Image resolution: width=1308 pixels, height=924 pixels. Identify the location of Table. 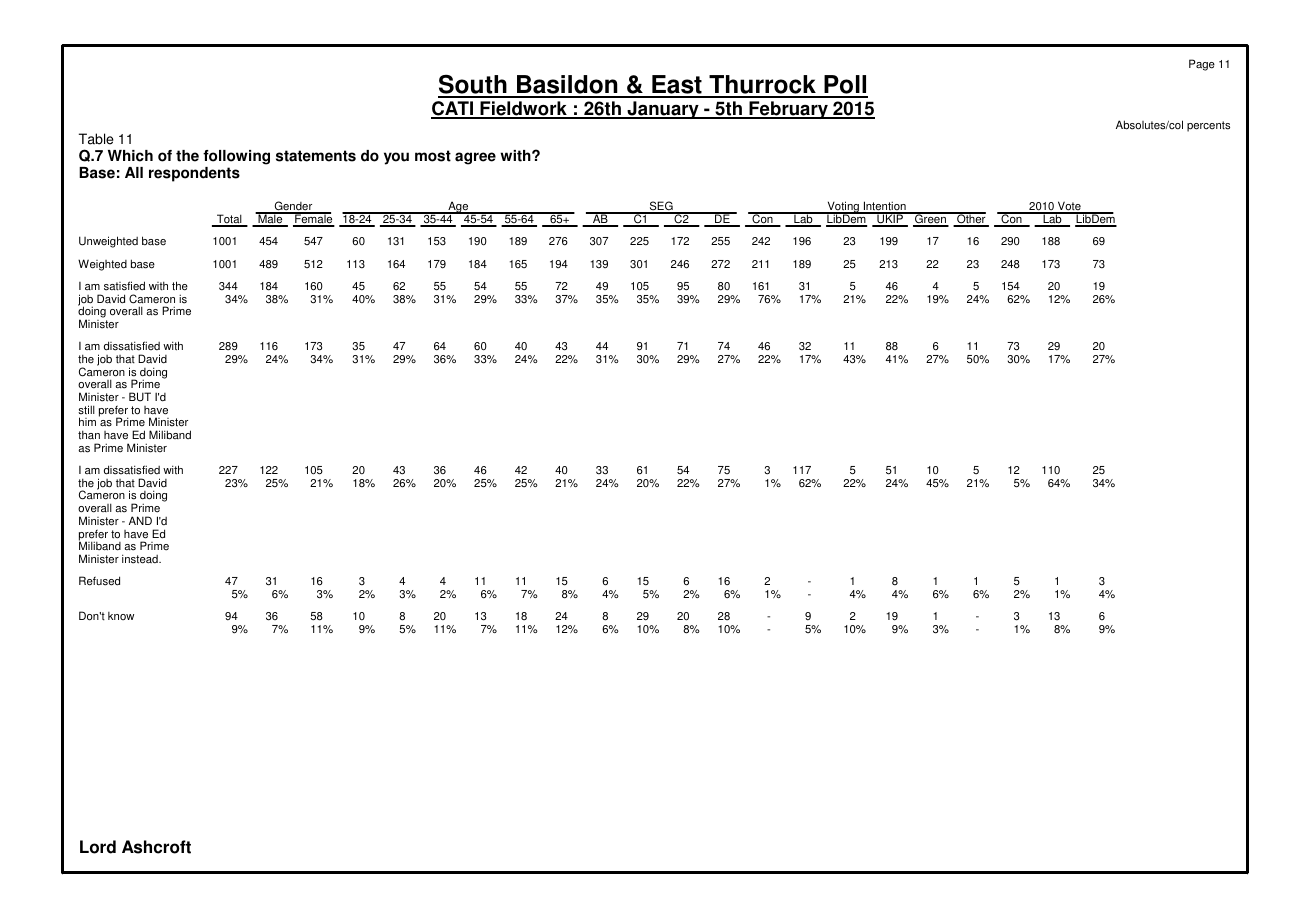
(96, 139).
